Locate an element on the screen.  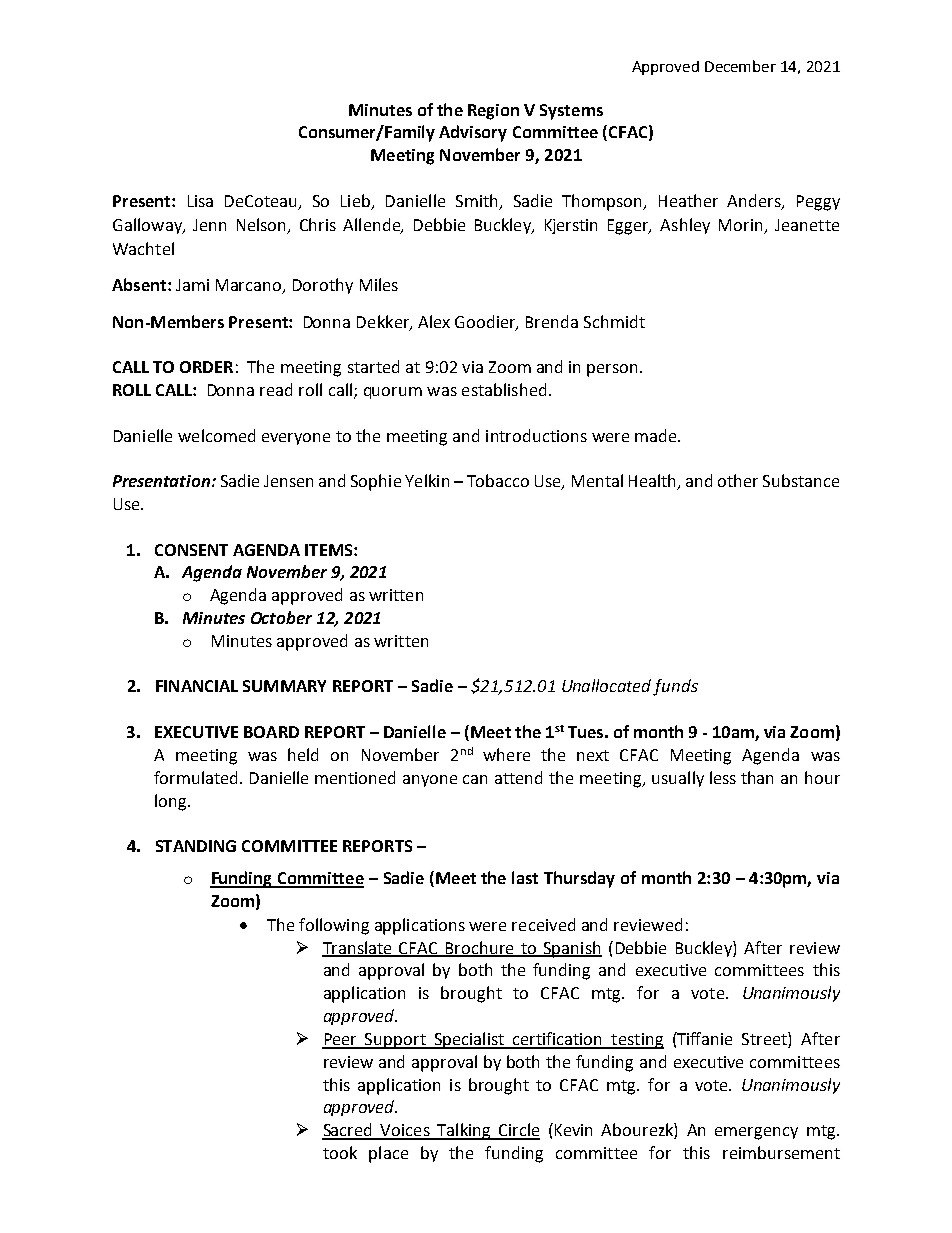
welcomed is located at coordinates (216, 435).
